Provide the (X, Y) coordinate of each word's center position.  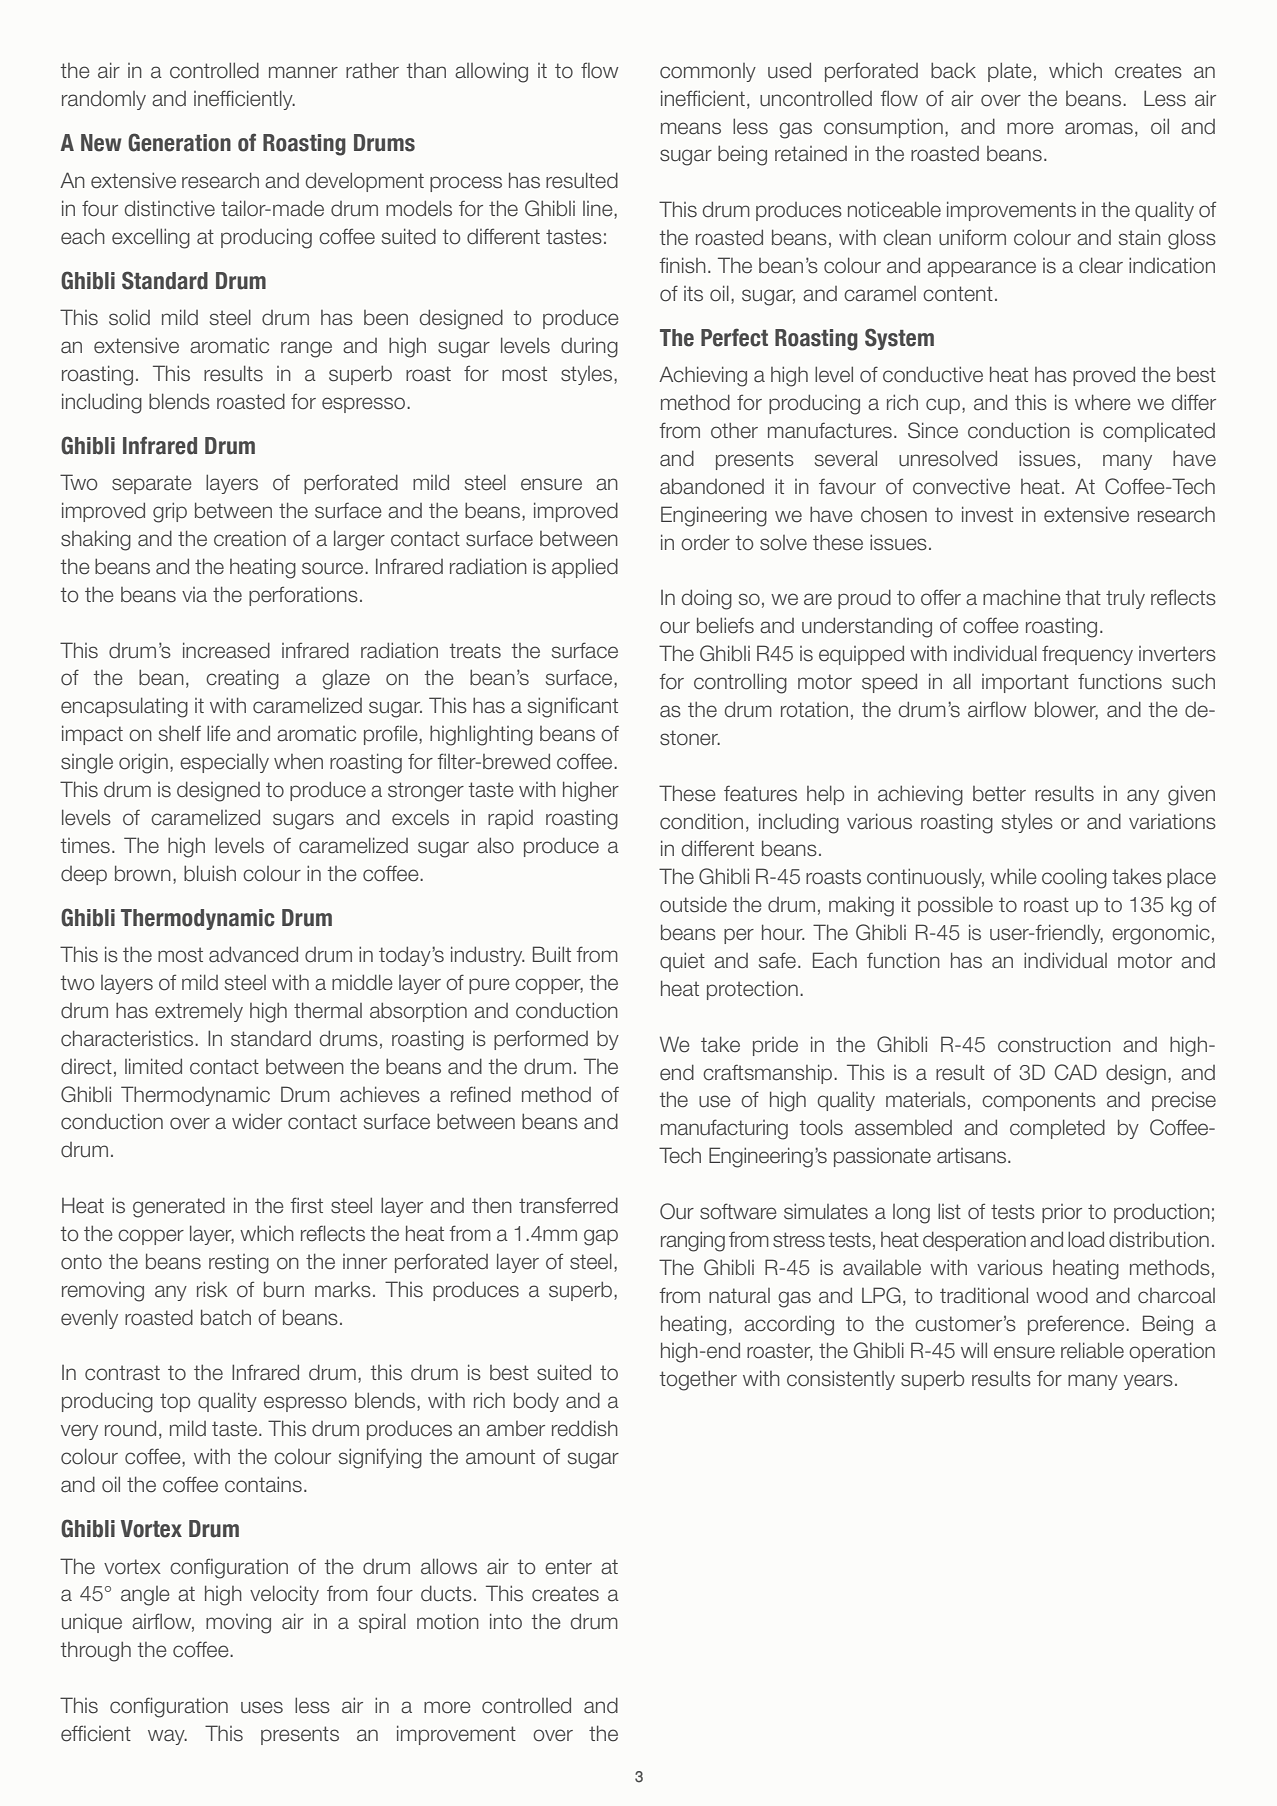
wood (1062, 1295)
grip (170, 512)
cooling (1074, 878)
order (705, 542)
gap (601, 1237)
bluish (210, 873)
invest (987, 514)
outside (693, 904)
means (691, 128)
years (1148, 1382)
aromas (1099, 128)
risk (212, 1289)
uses (262, 1707)
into (506, 1621)
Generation (179, 142)
